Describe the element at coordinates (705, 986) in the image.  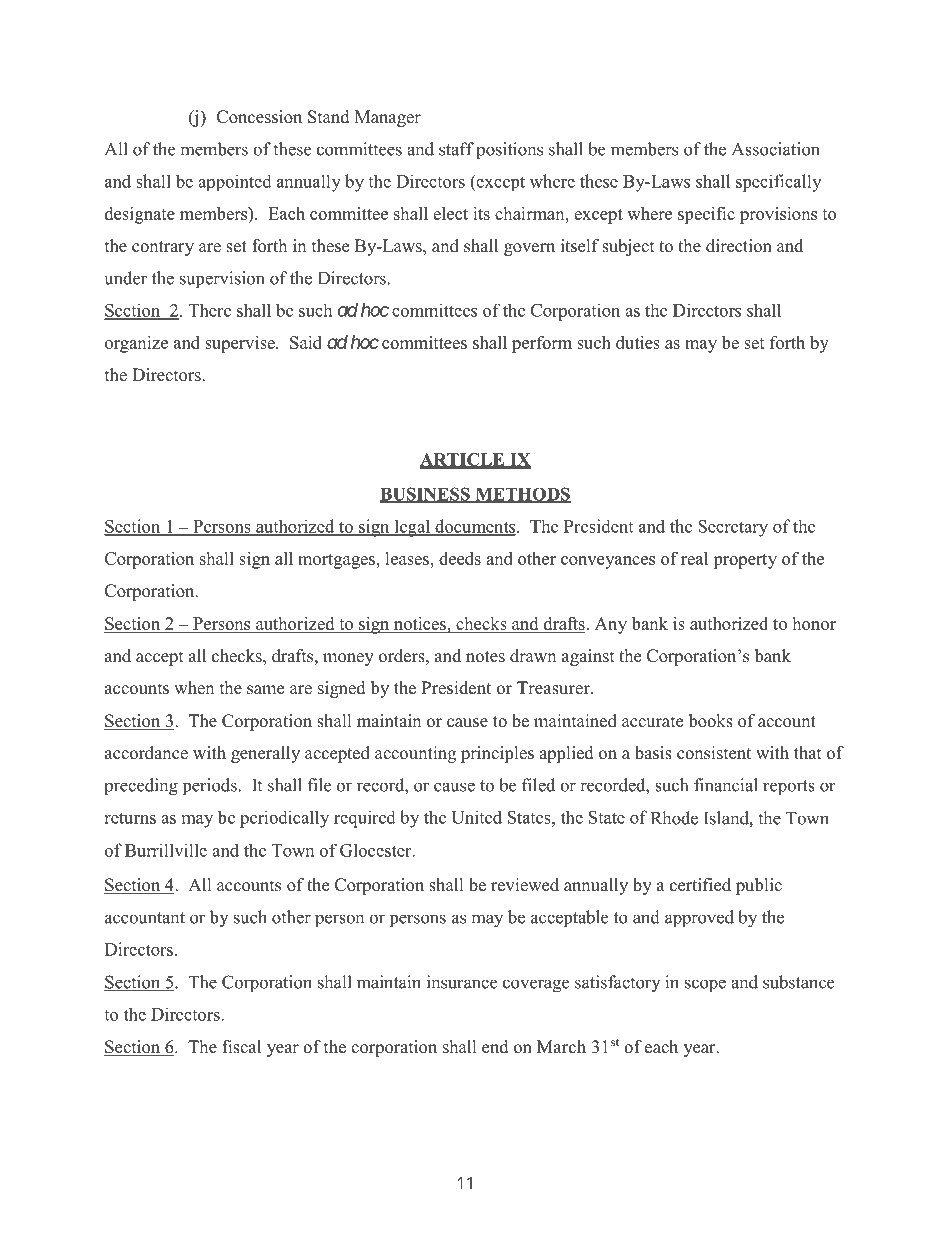
I see `scope` at that location.
